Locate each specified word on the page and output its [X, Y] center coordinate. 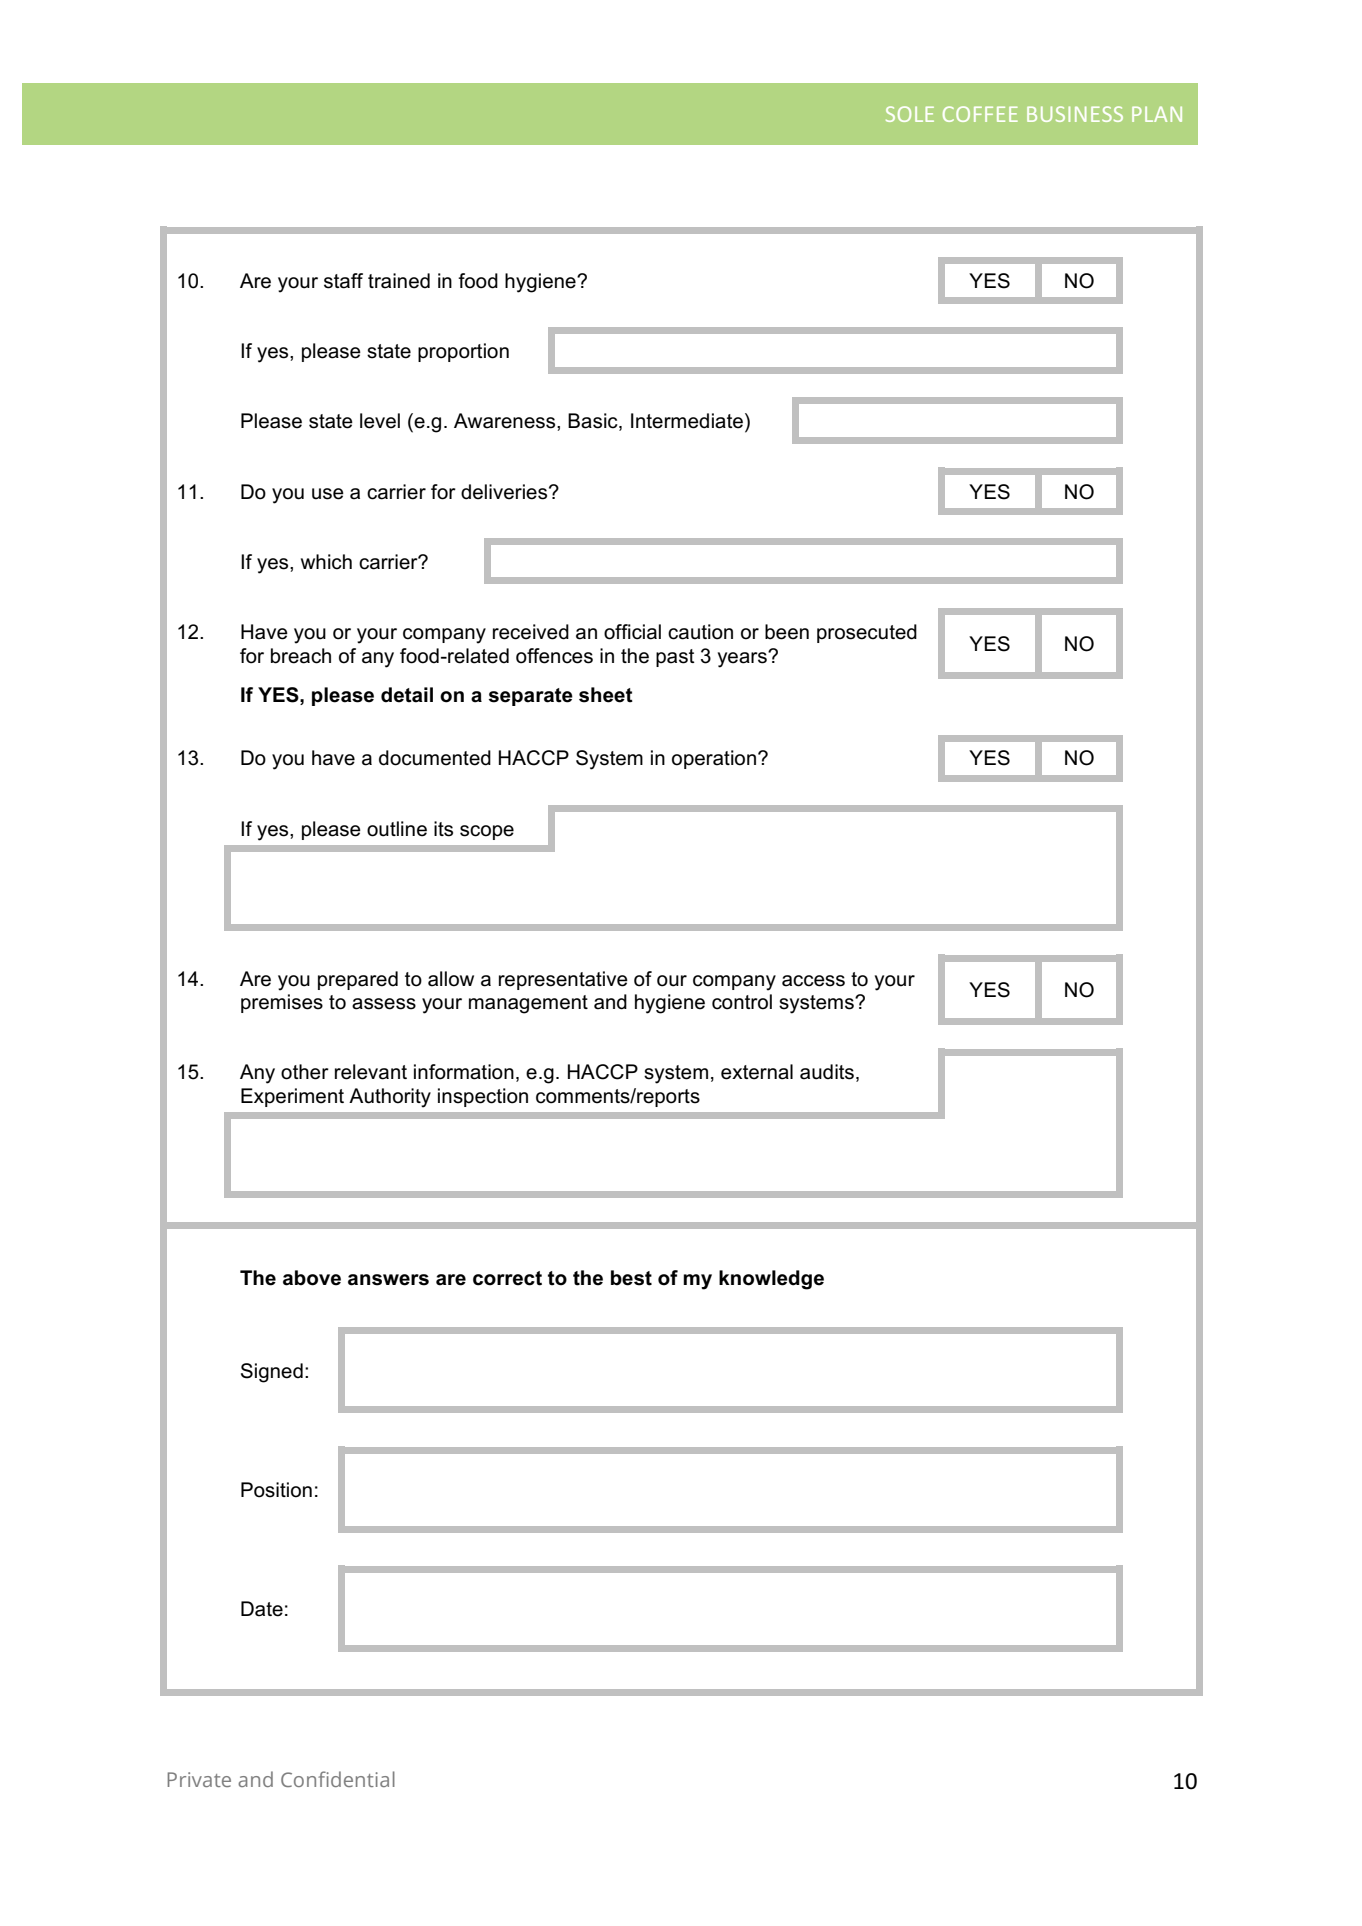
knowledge [771, 1280]
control [742, 1002]
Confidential [338, 1779]
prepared [358, 980]
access [813, 981]
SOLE [910, 114]
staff [343, 281]
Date [262, 1609]
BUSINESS [1075, 114]
